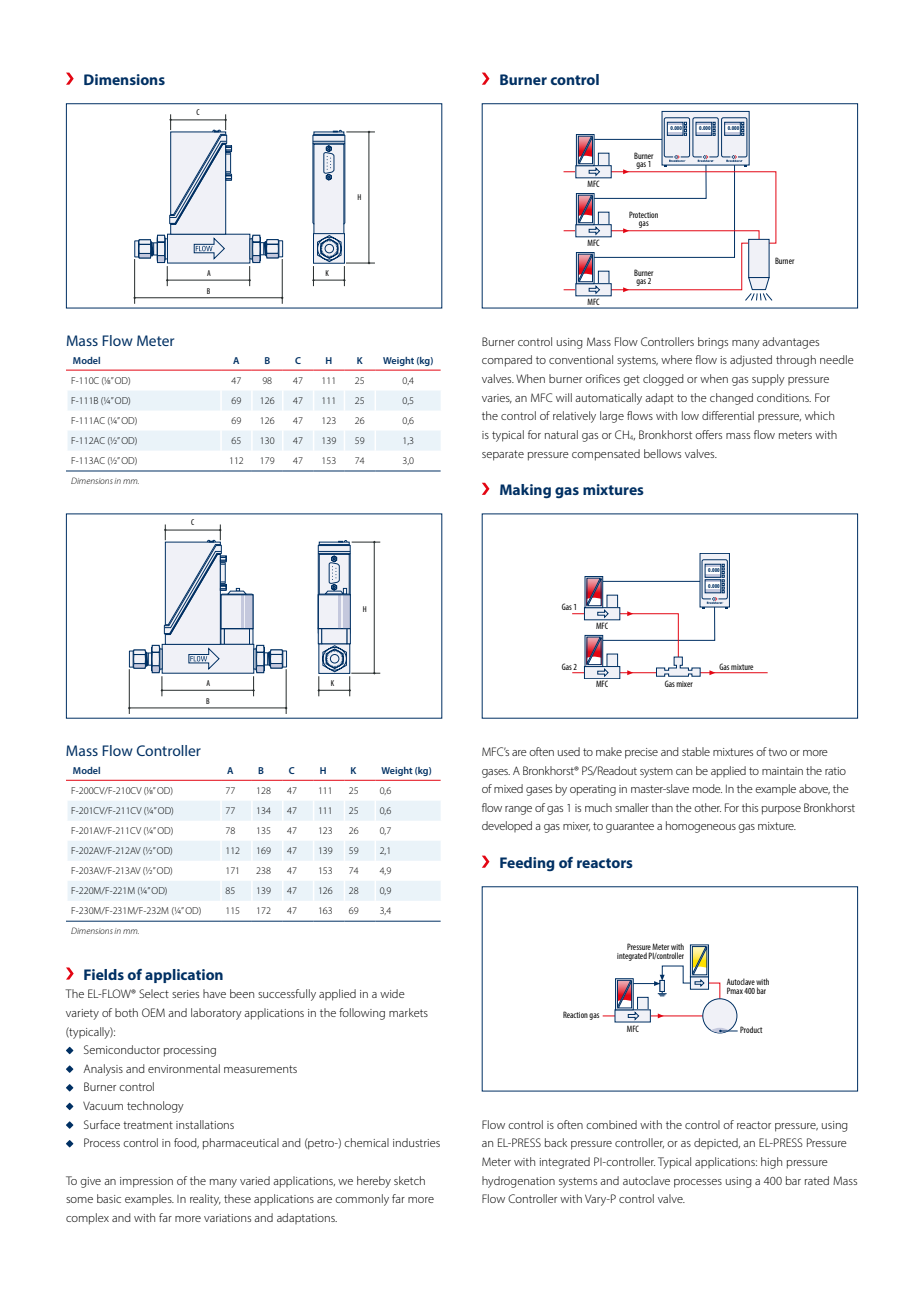  Describe the element at coordinates (713, 343) in the screenshot. I see `brings` at that location.
